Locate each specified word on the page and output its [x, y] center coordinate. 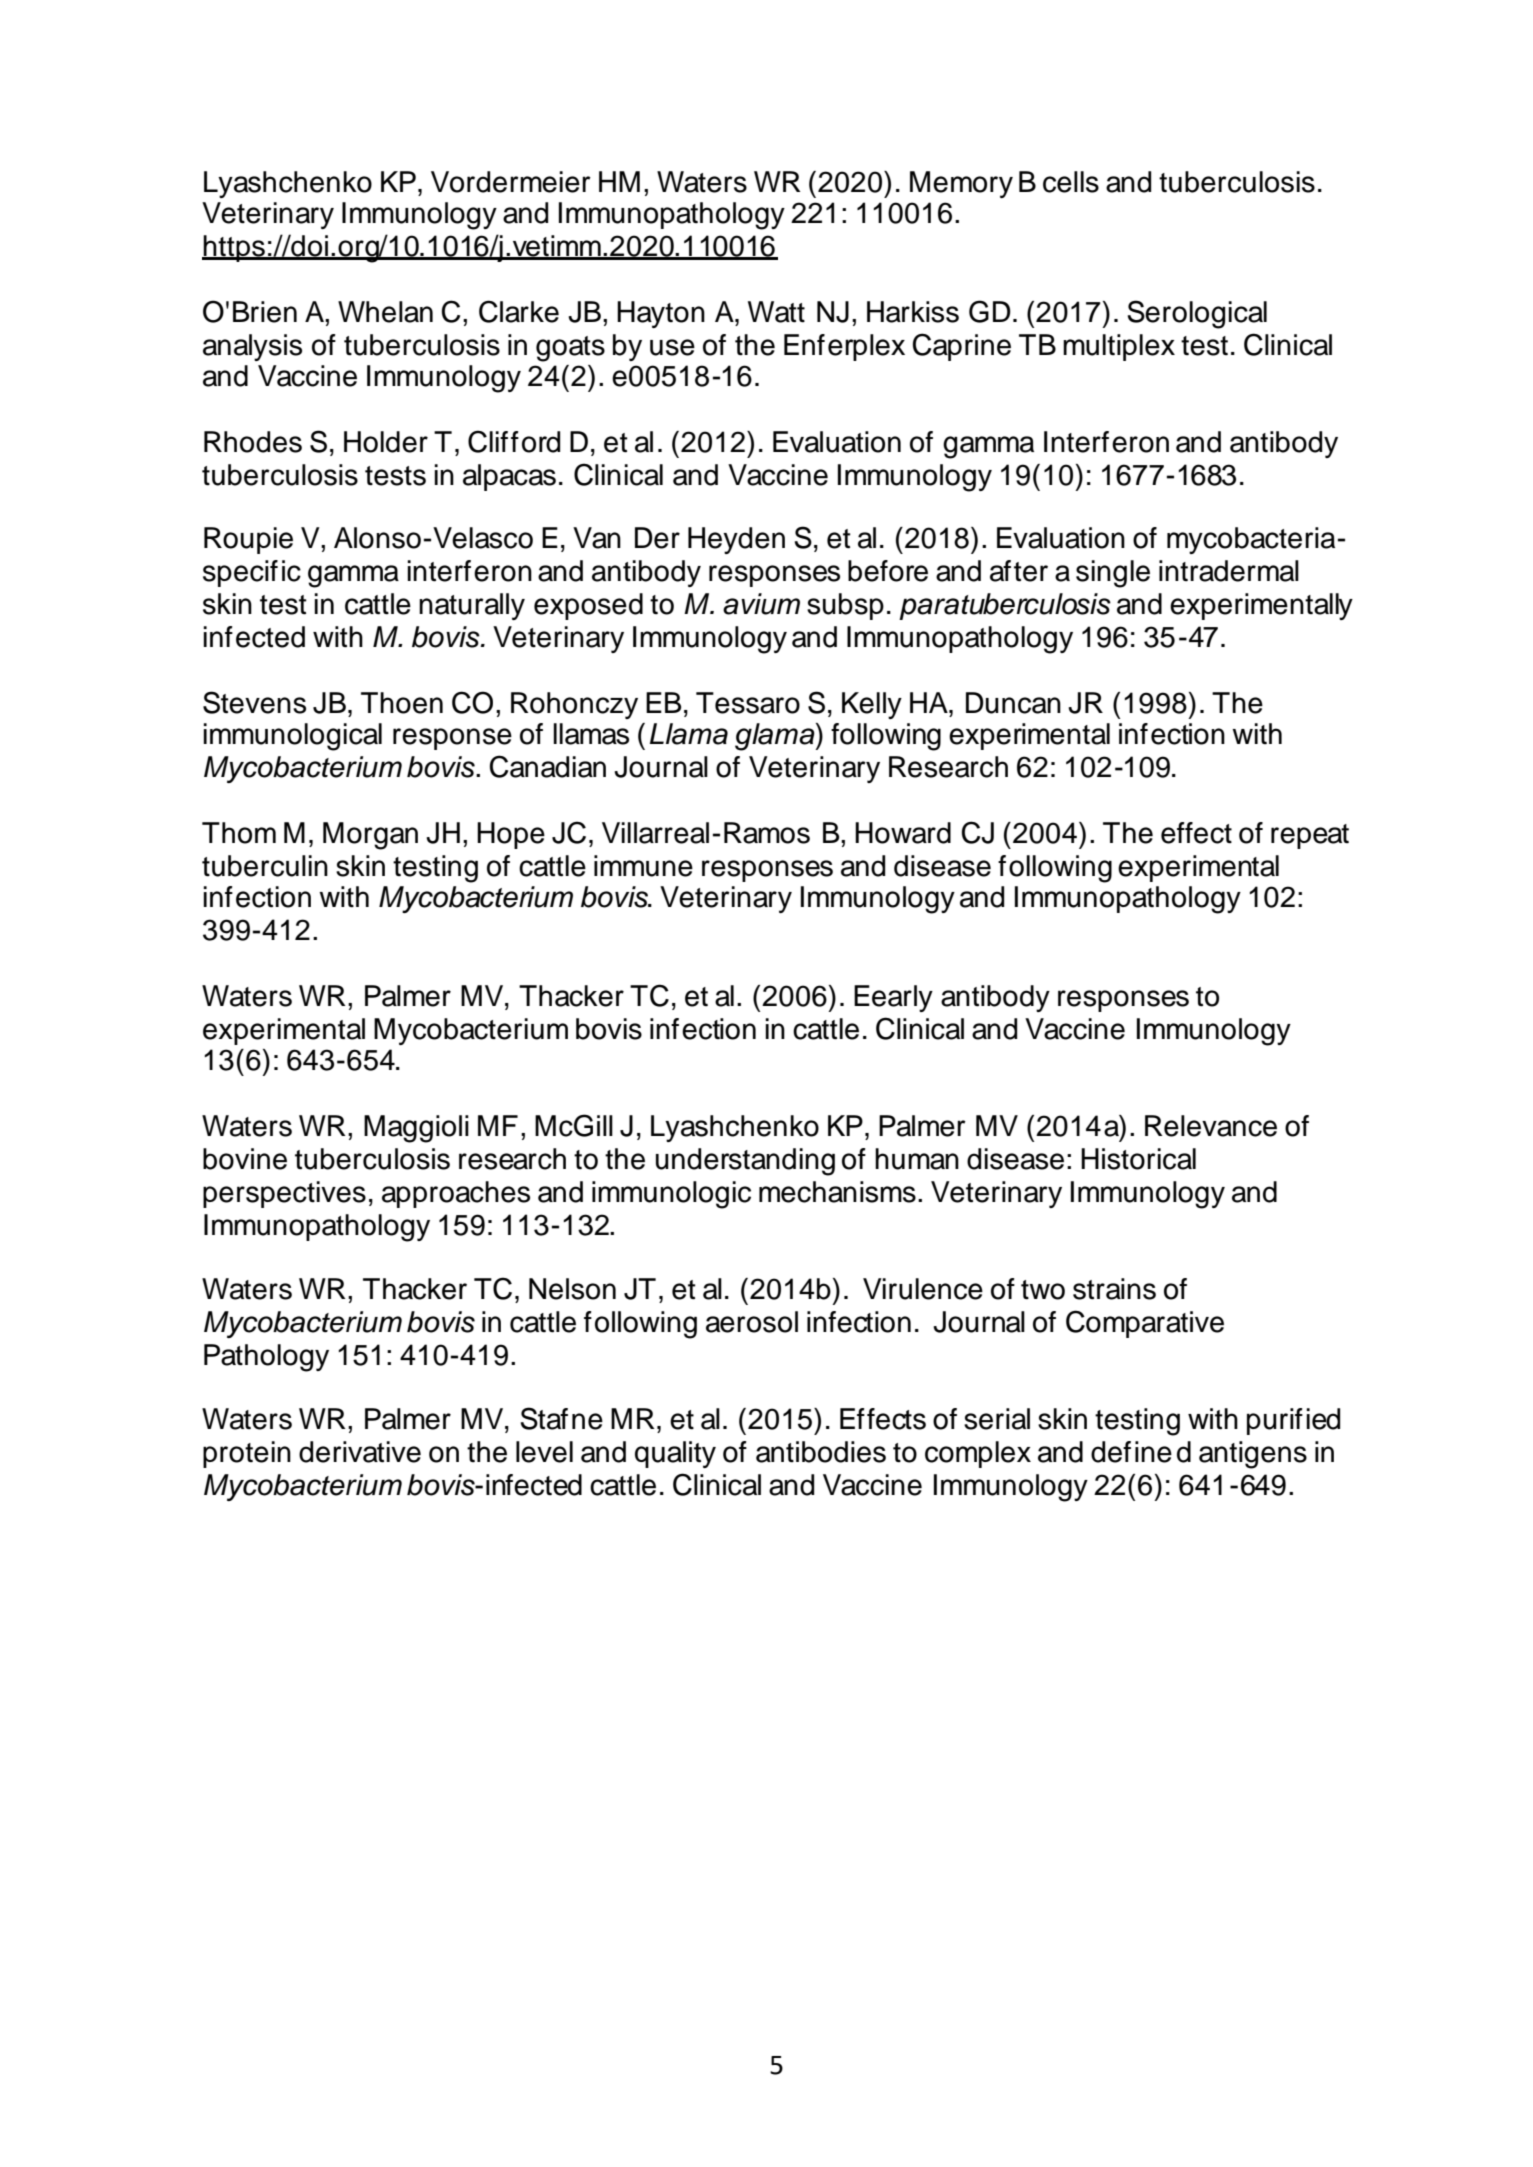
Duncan [1013, 703]
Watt [776, 312]
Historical [1138, 1159]
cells [1071, 182]
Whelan [385, 312]
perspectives [284, 1194]
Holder [386, 442]
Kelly [872, 705]
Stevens [254, 702]
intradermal [1229, 571]
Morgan [370, 836]
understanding [745, 1162]
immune [643, 866]
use [672, 347]
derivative [360, 1452]
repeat [1310, 836]
